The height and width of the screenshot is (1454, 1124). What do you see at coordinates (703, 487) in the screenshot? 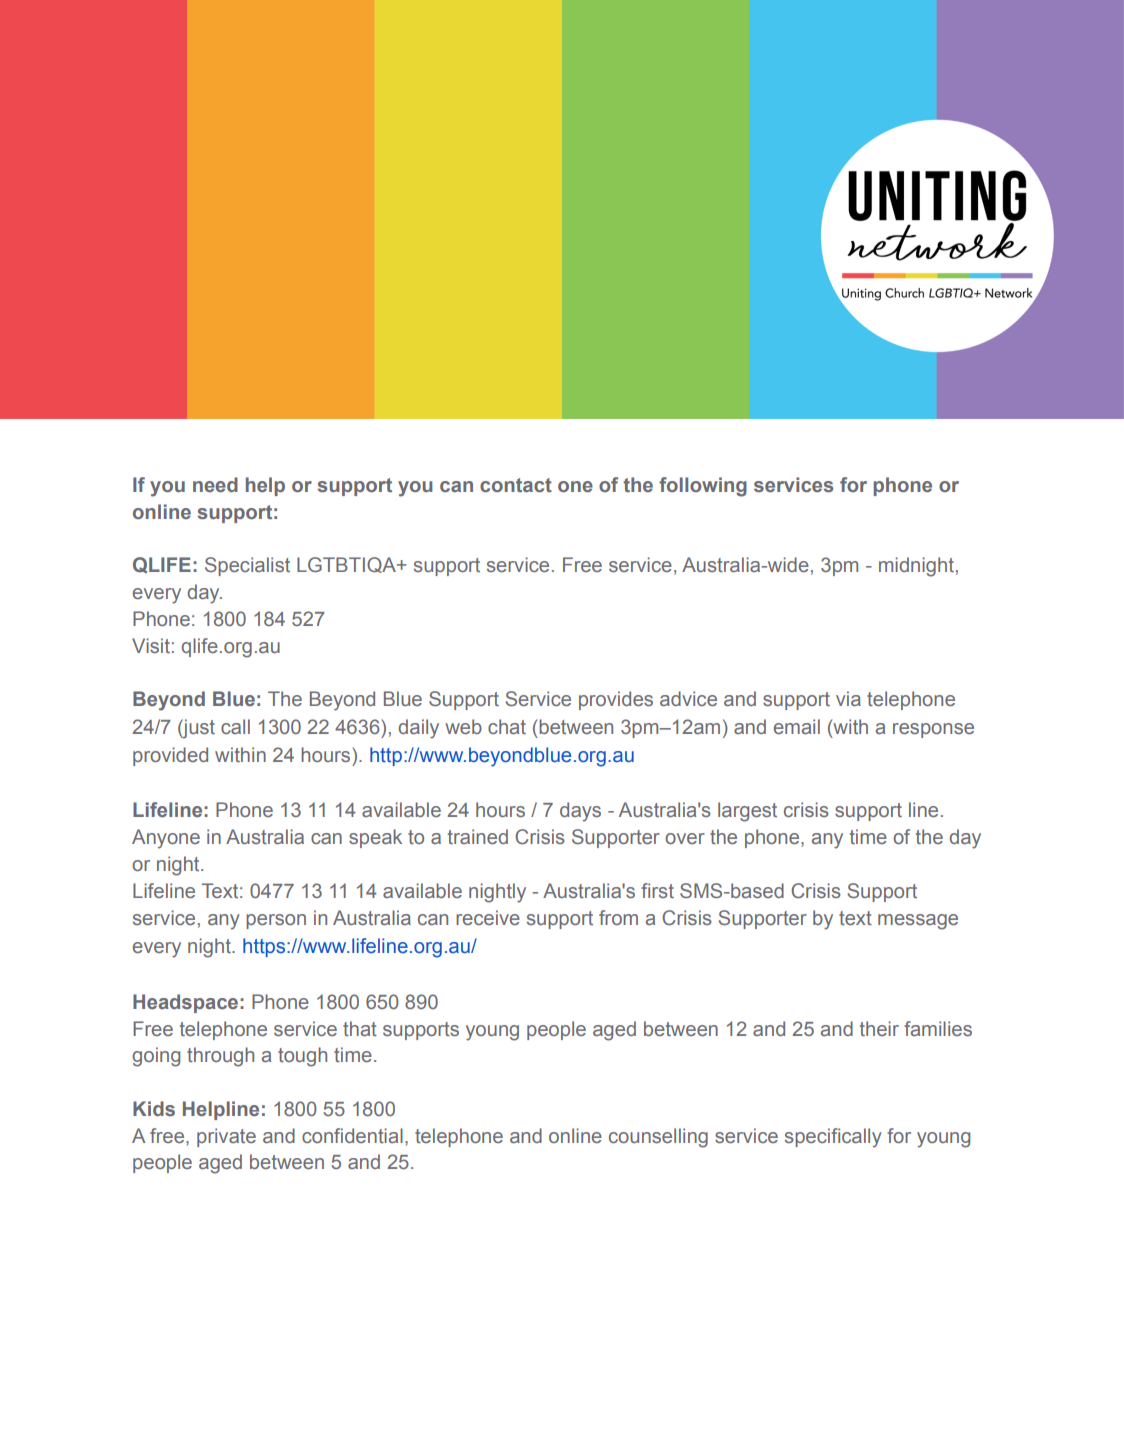
I see `following` at bounding box center [703, 487].
